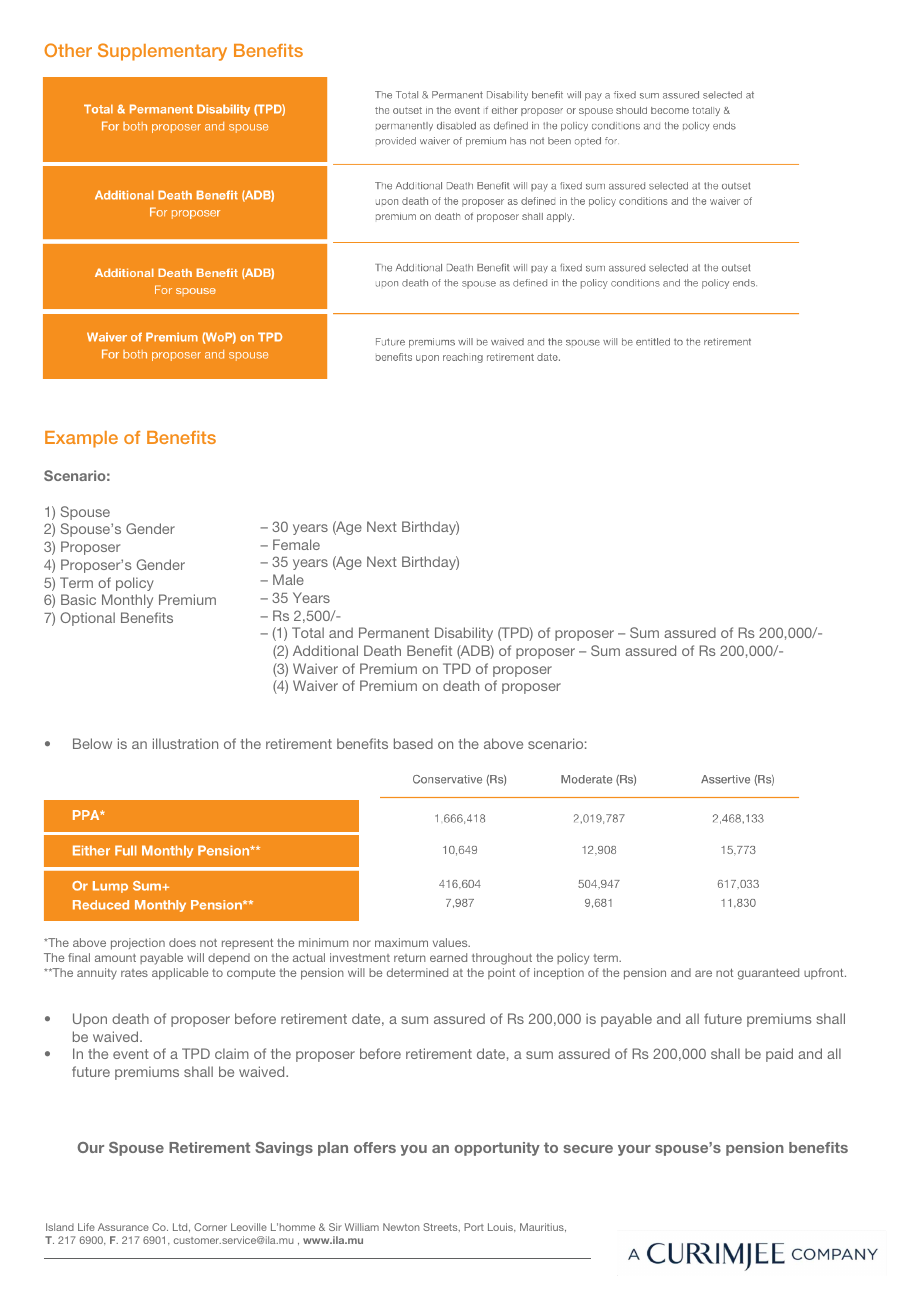 This screenshot has height=1308, width=924. Describe the element at coordinates (185, 743) in the screenshot. I see `illustration` at that location.
